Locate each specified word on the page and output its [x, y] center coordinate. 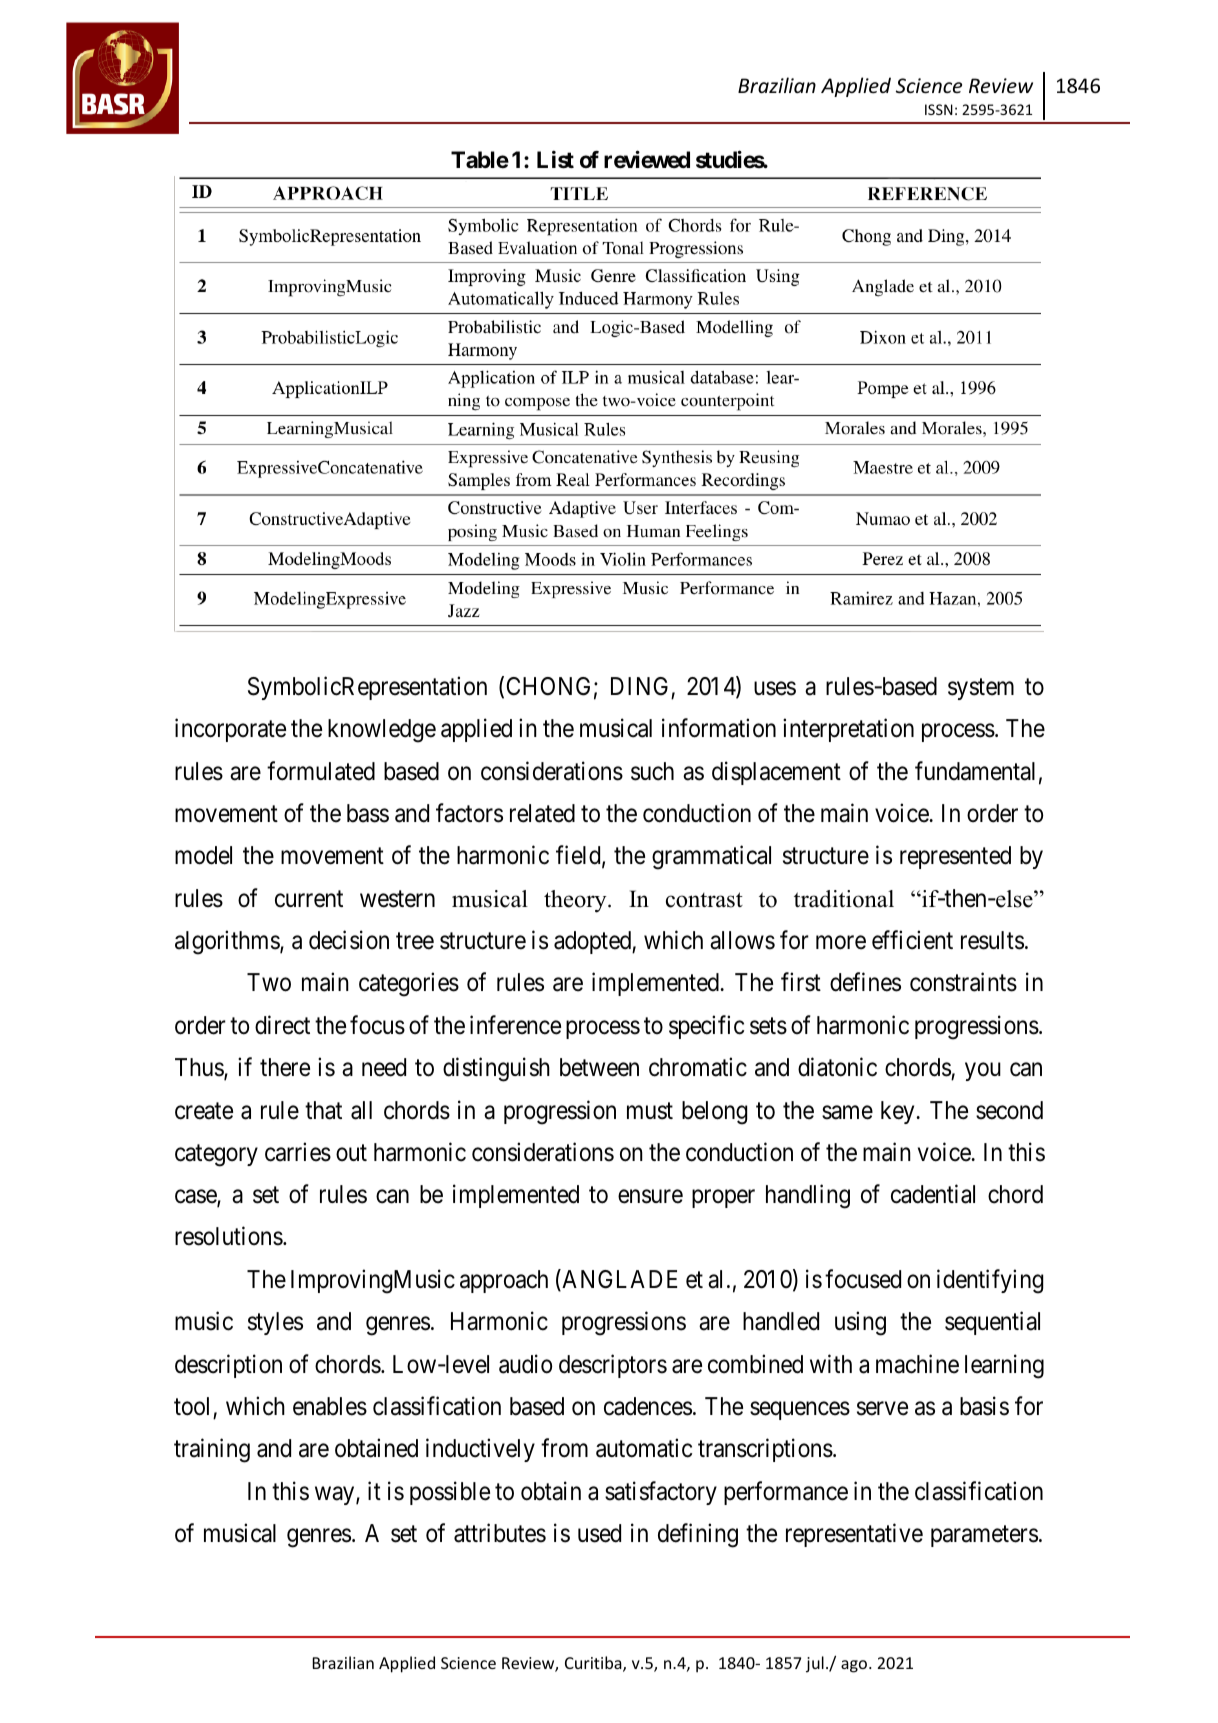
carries [298, 1152]
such [652, 771]
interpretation [848, 730]
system [981, 689]
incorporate [230, 730]
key [899, 1112]
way [336, 1495]
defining [698, 1535]
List [555, 159]
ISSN [939, 109]
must [650, 1111]
